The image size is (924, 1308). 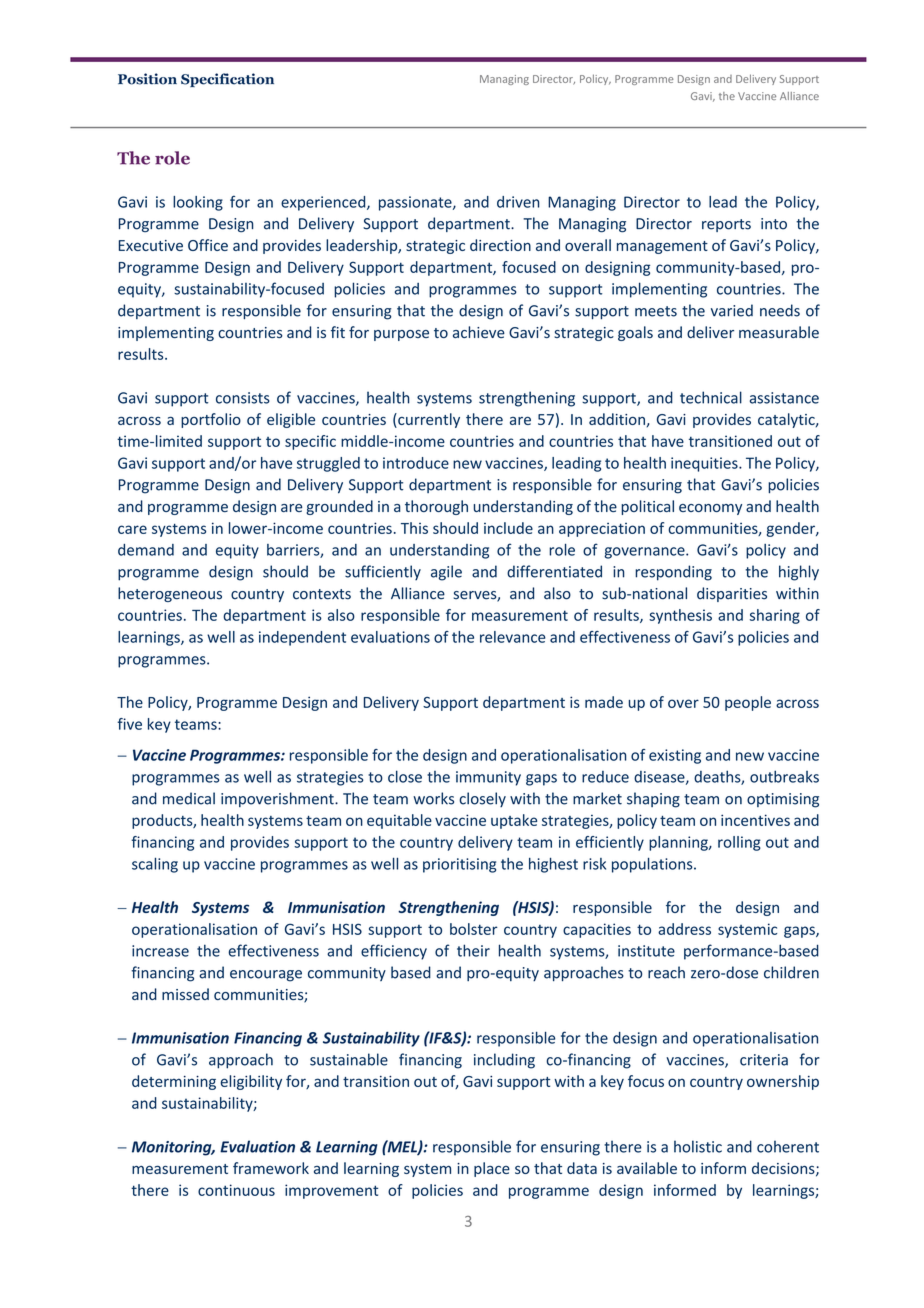 What do you see at coordinates (147, 79) in the screenshot?
I see `Position` at bounding box center [147, 79].
